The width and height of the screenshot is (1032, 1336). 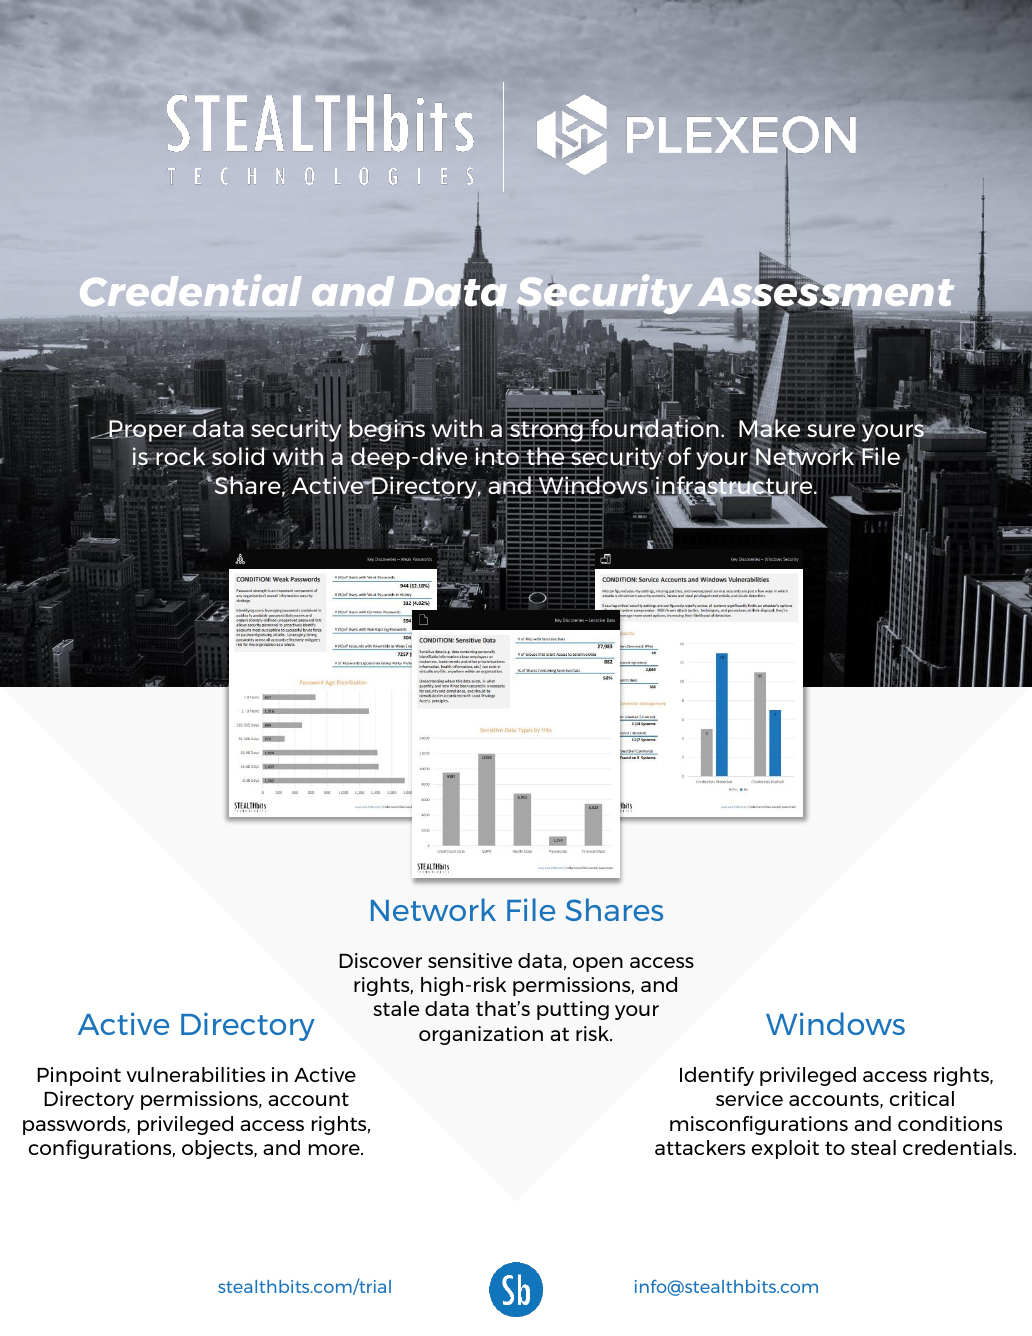 What do you see at coordinates (470, 960) in the screenshot?
I see `sensitive` at bounding box center [470, 960].
